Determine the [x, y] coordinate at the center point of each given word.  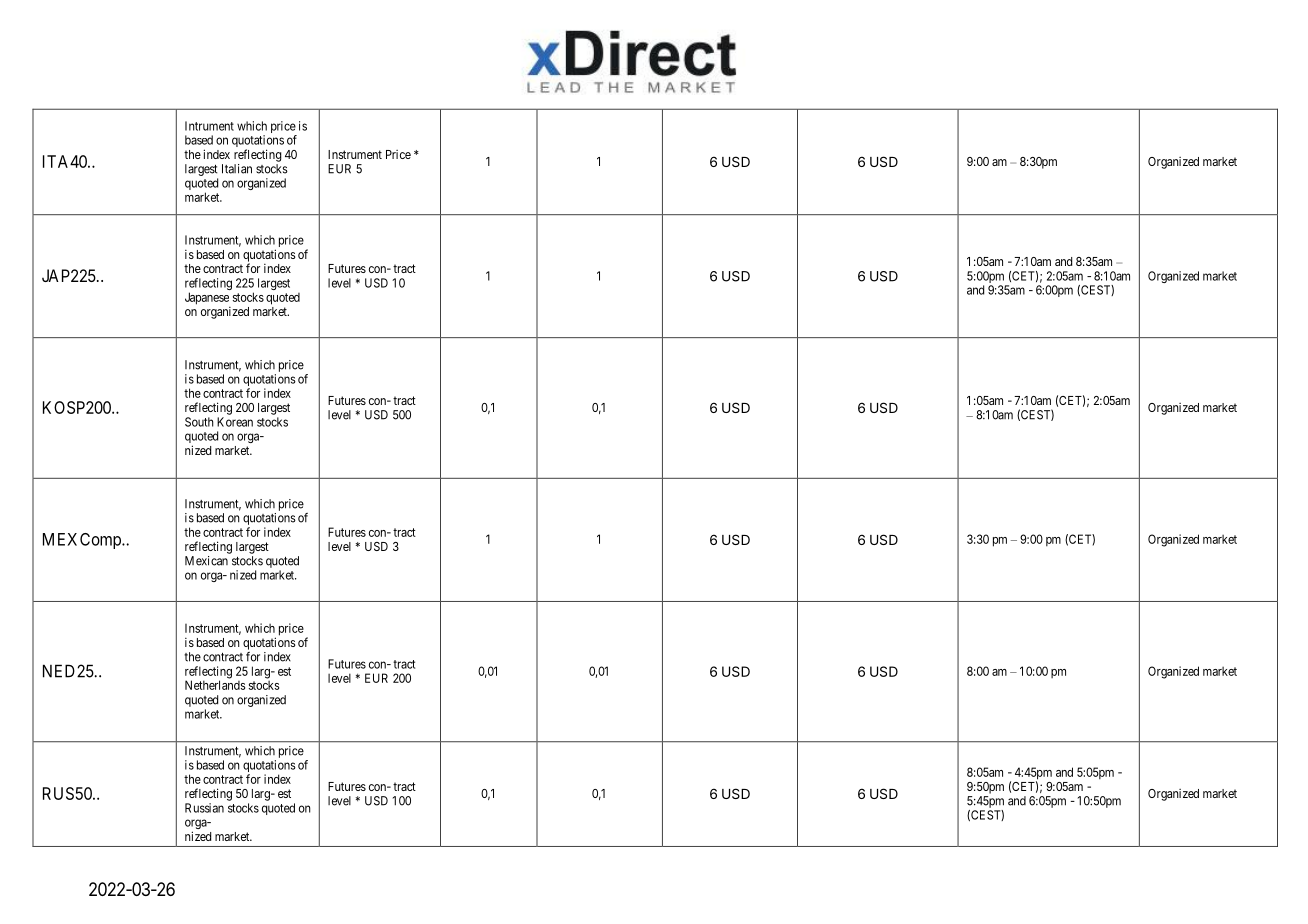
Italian [237, 169]
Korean [235, 422]
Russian [204, 808]
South [199, 422]
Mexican [206, 561]
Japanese [207, 298]
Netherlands [215, 685]
